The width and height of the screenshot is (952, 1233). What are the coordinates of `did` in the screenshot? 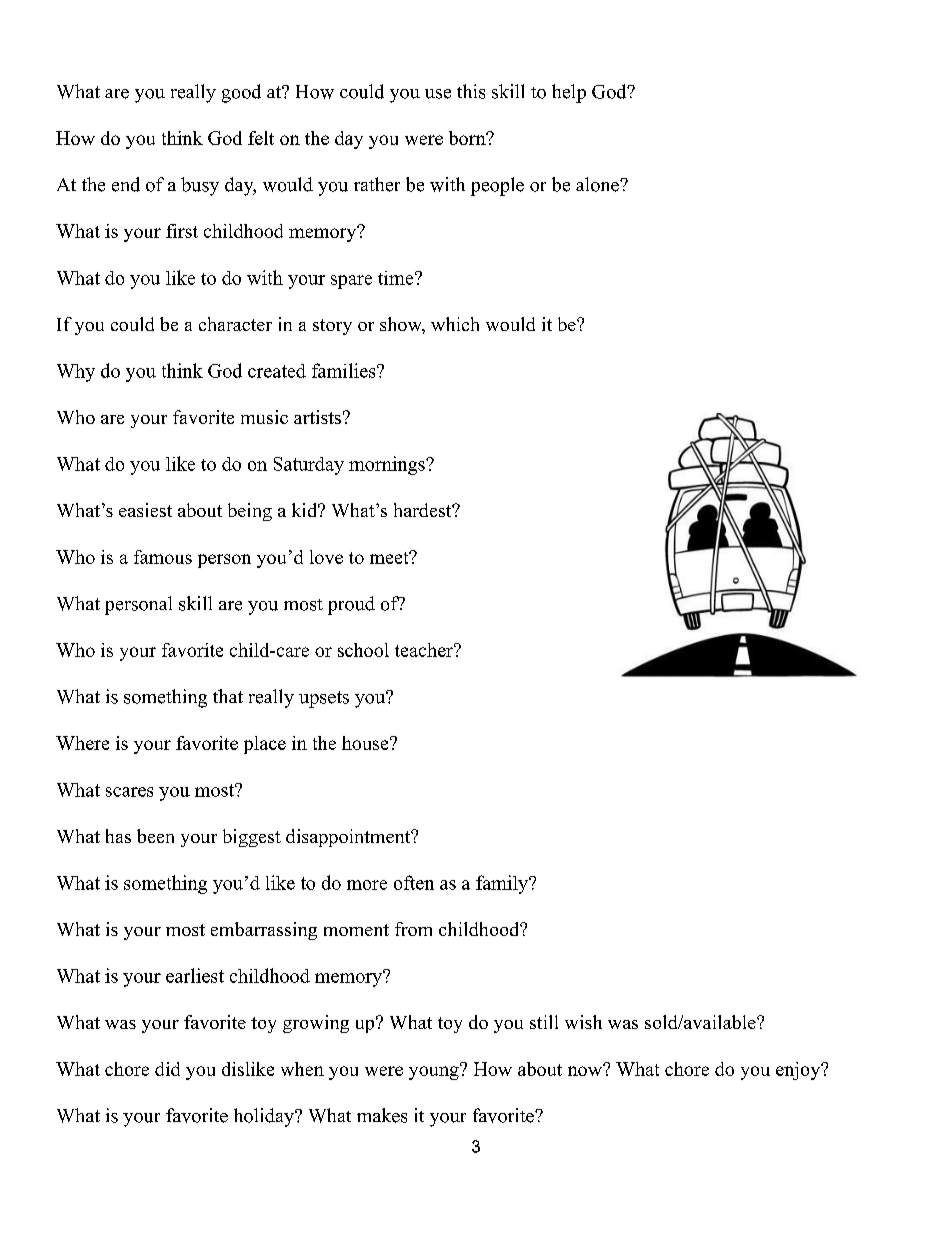 It's located at (167, 1069).
